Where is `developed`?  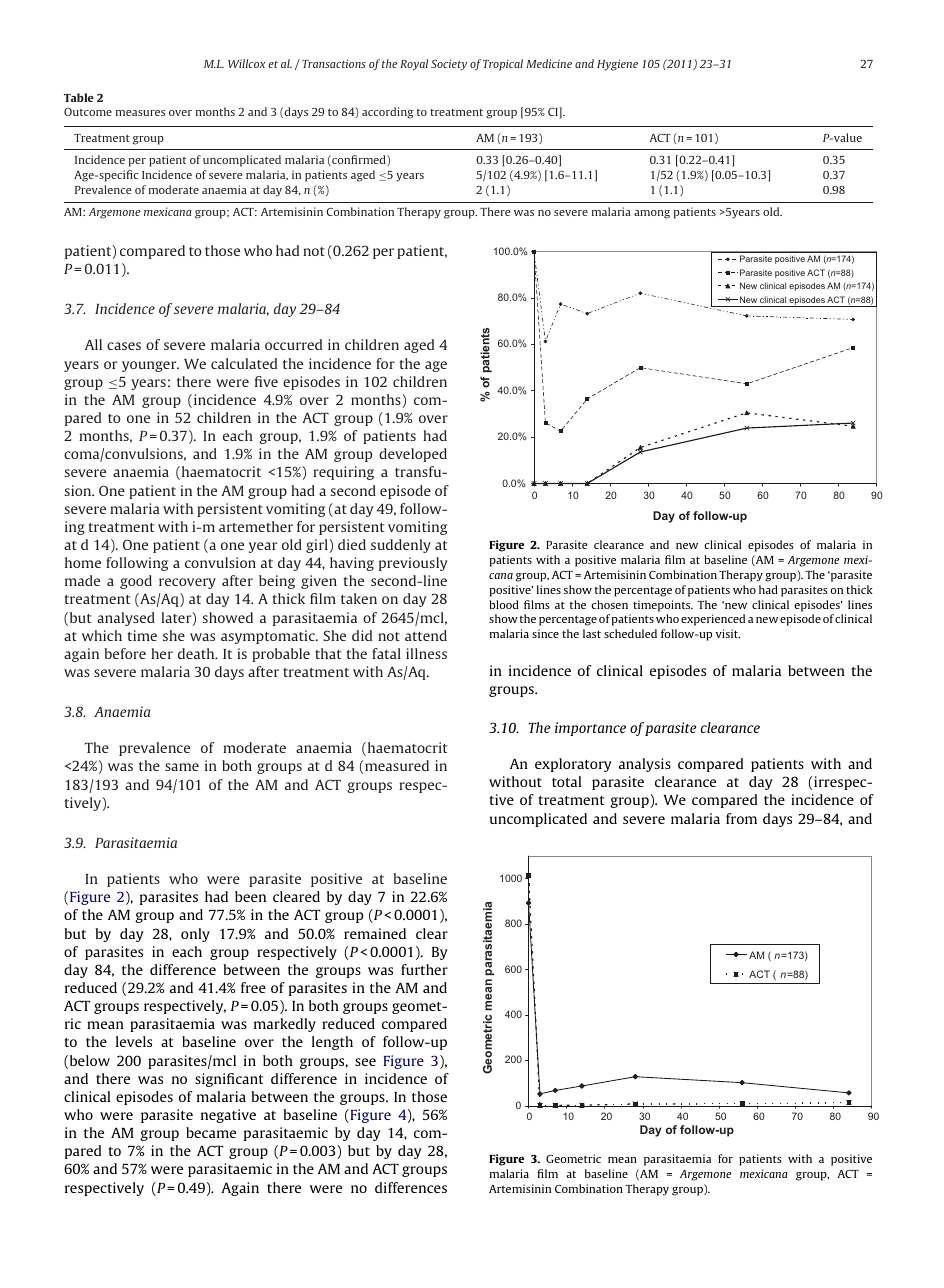
developed is located at coordinates (413, 455).
